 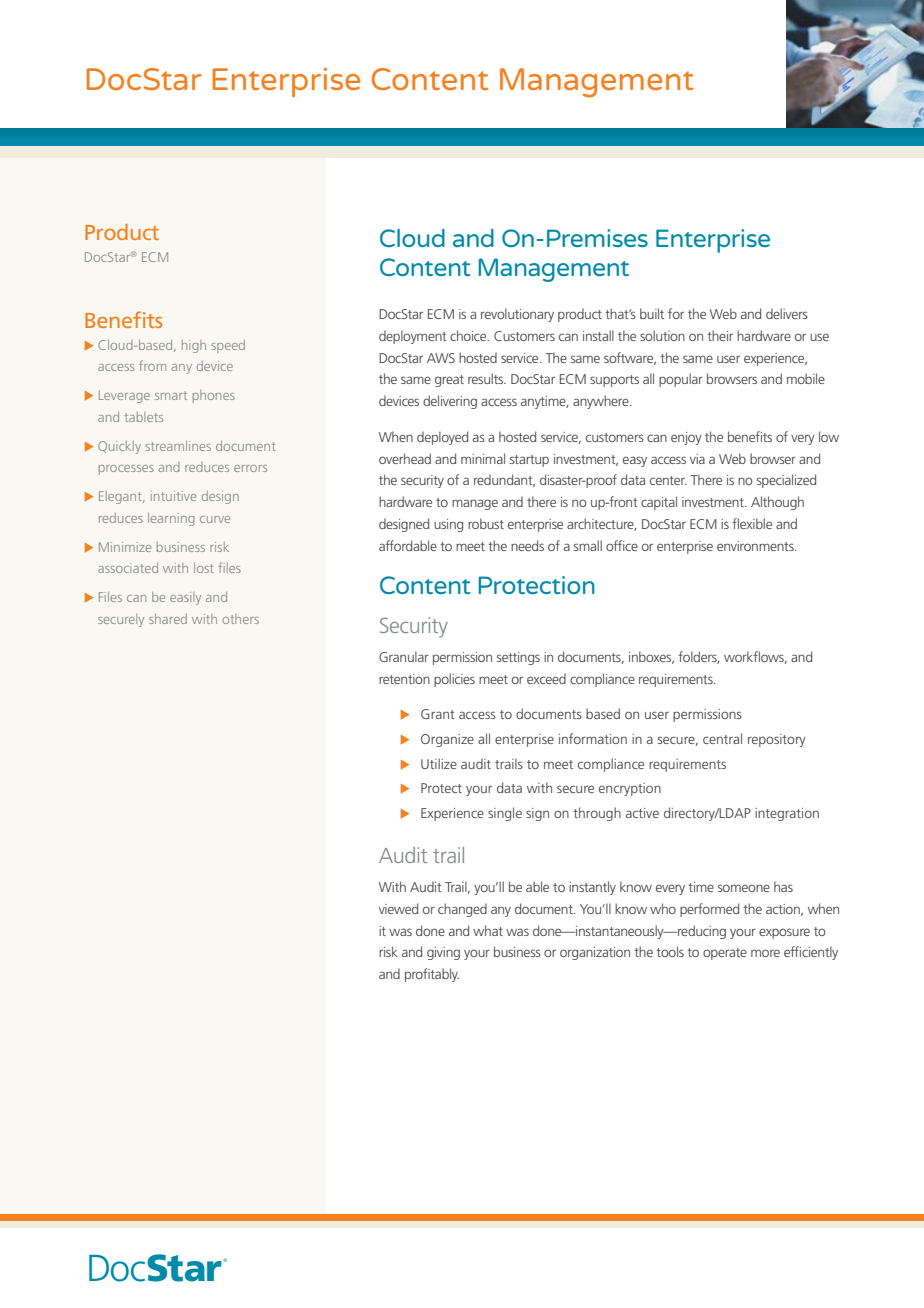 What do you see at coordinates (720, 335) in the screenshot?
I see `their` at bounding box center [720, 335].
